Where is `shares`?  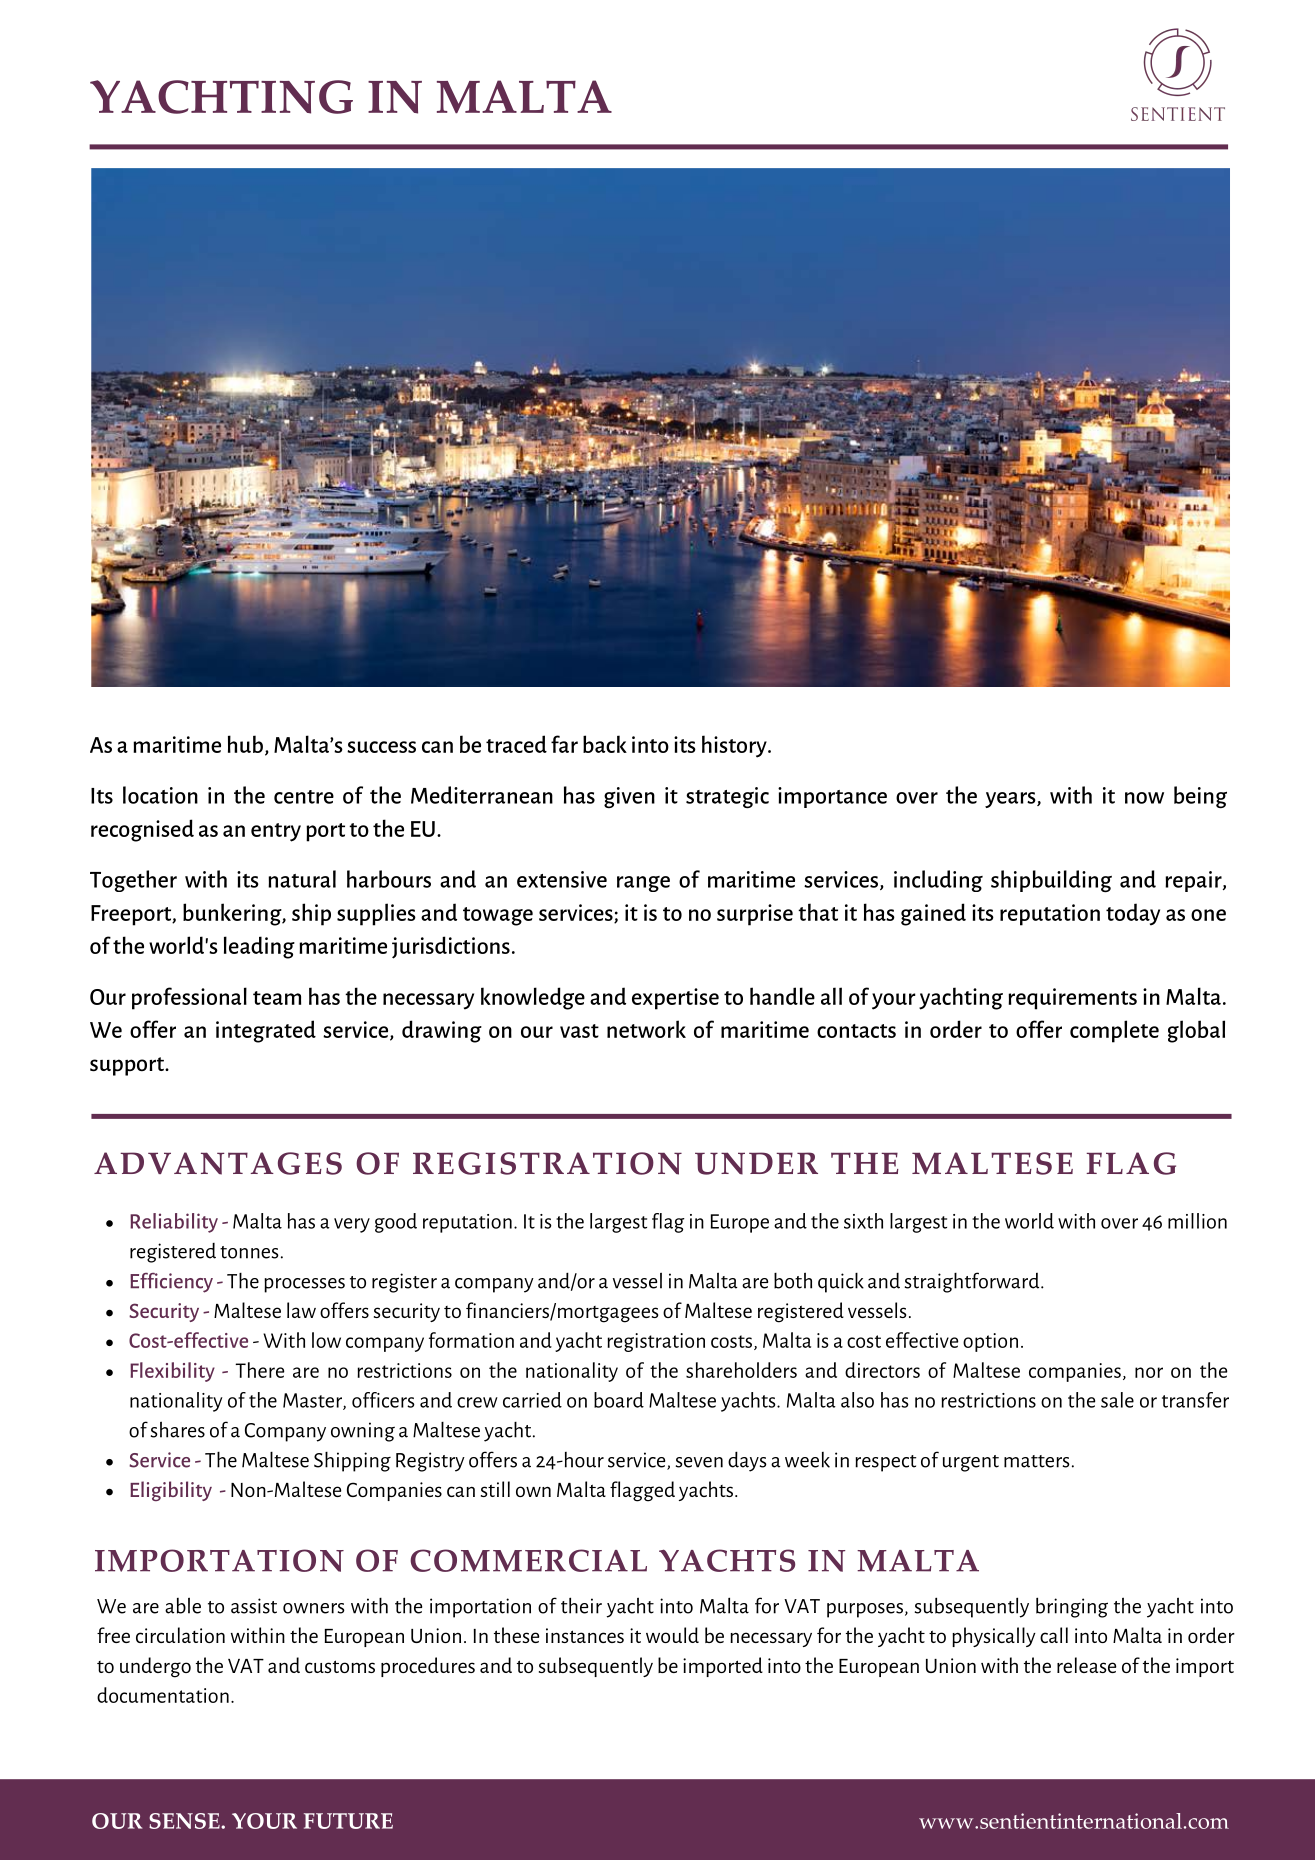
shares is located at coordinates (178, 1429).
